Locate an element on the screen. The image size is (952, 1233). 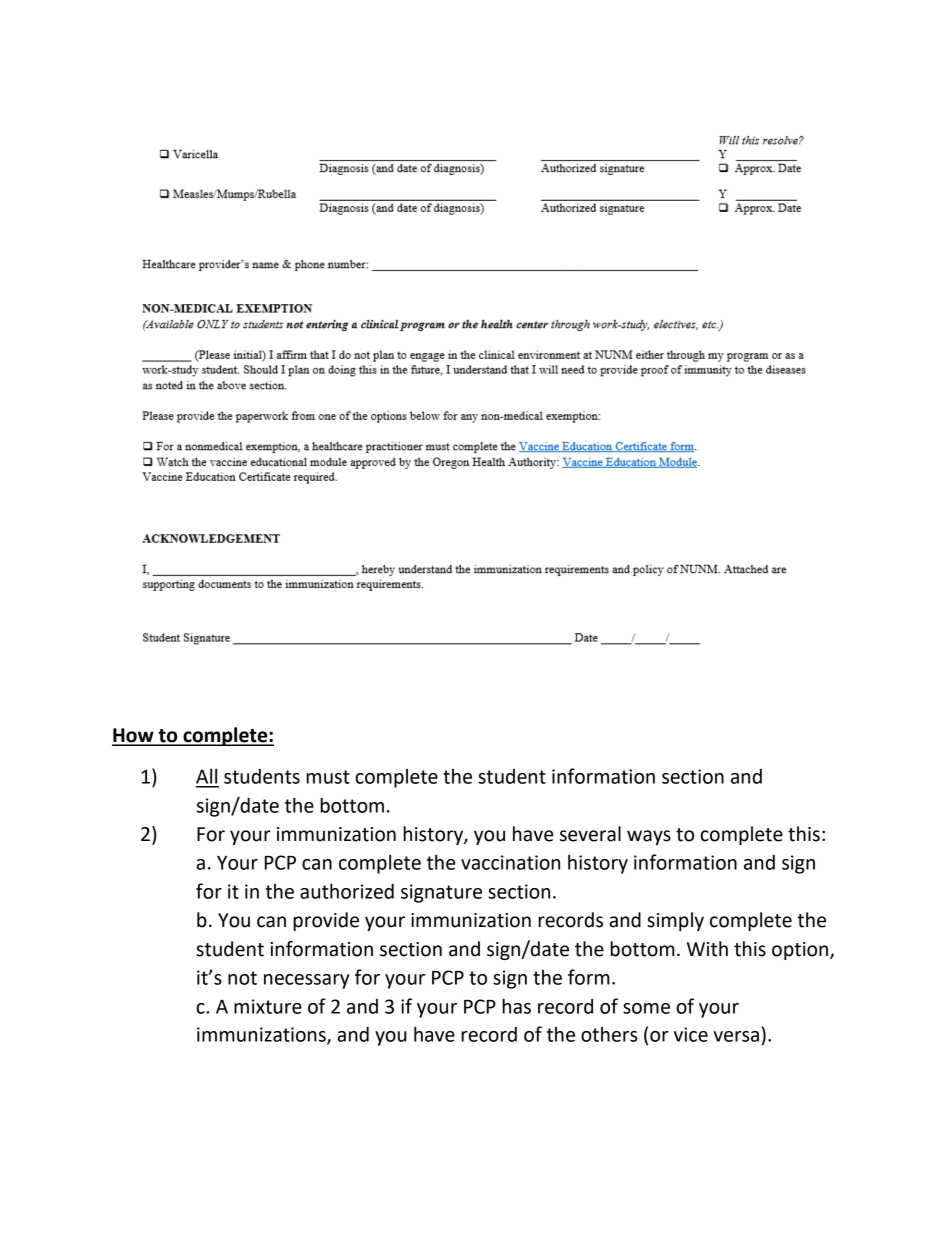
vaccination is located at coordinates (510, 862).
